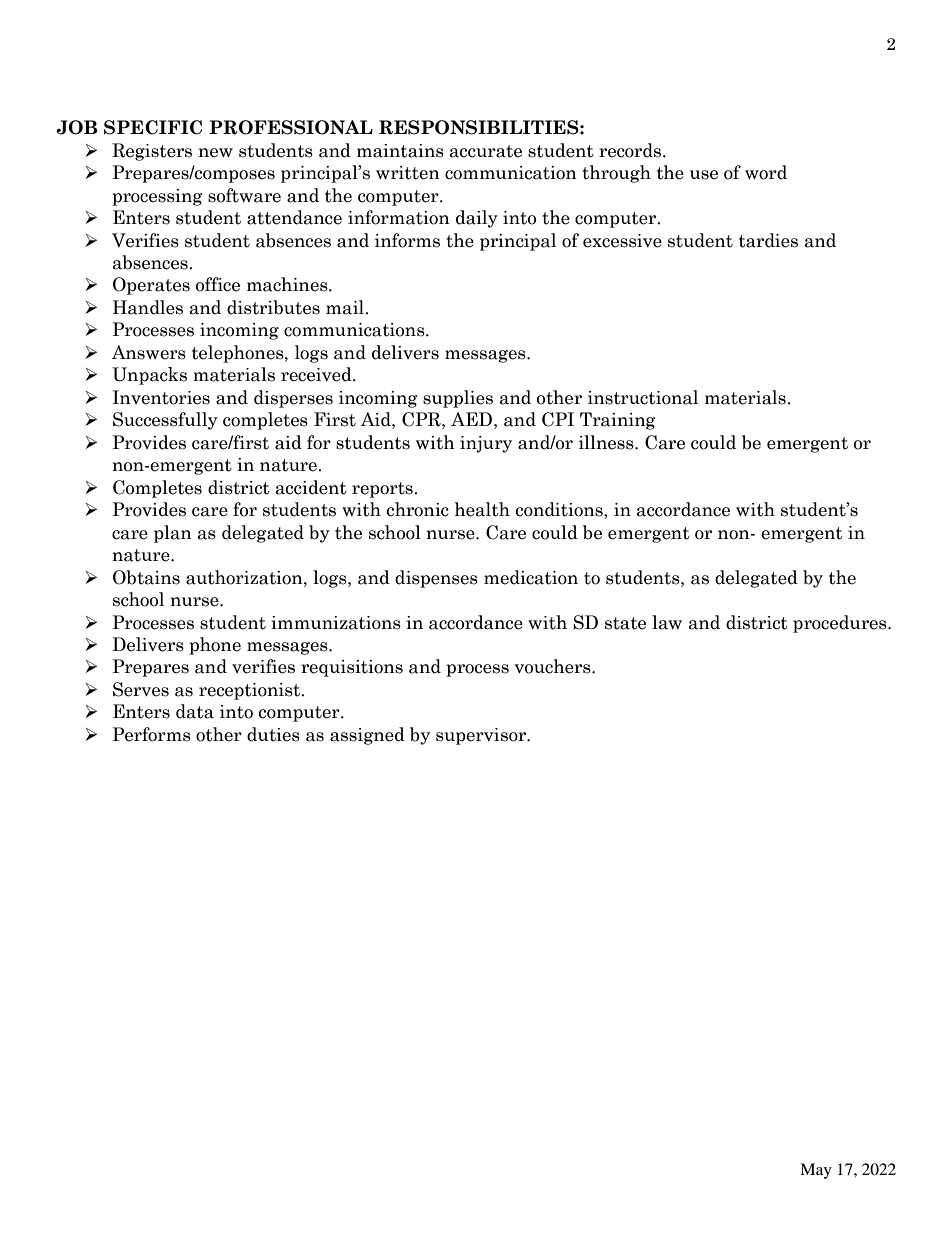 The height and width of the page is (1233, 952). What do you see at coordinates (486, 151) in the page?
I see `accurate` at bounding box center [486, 151].
